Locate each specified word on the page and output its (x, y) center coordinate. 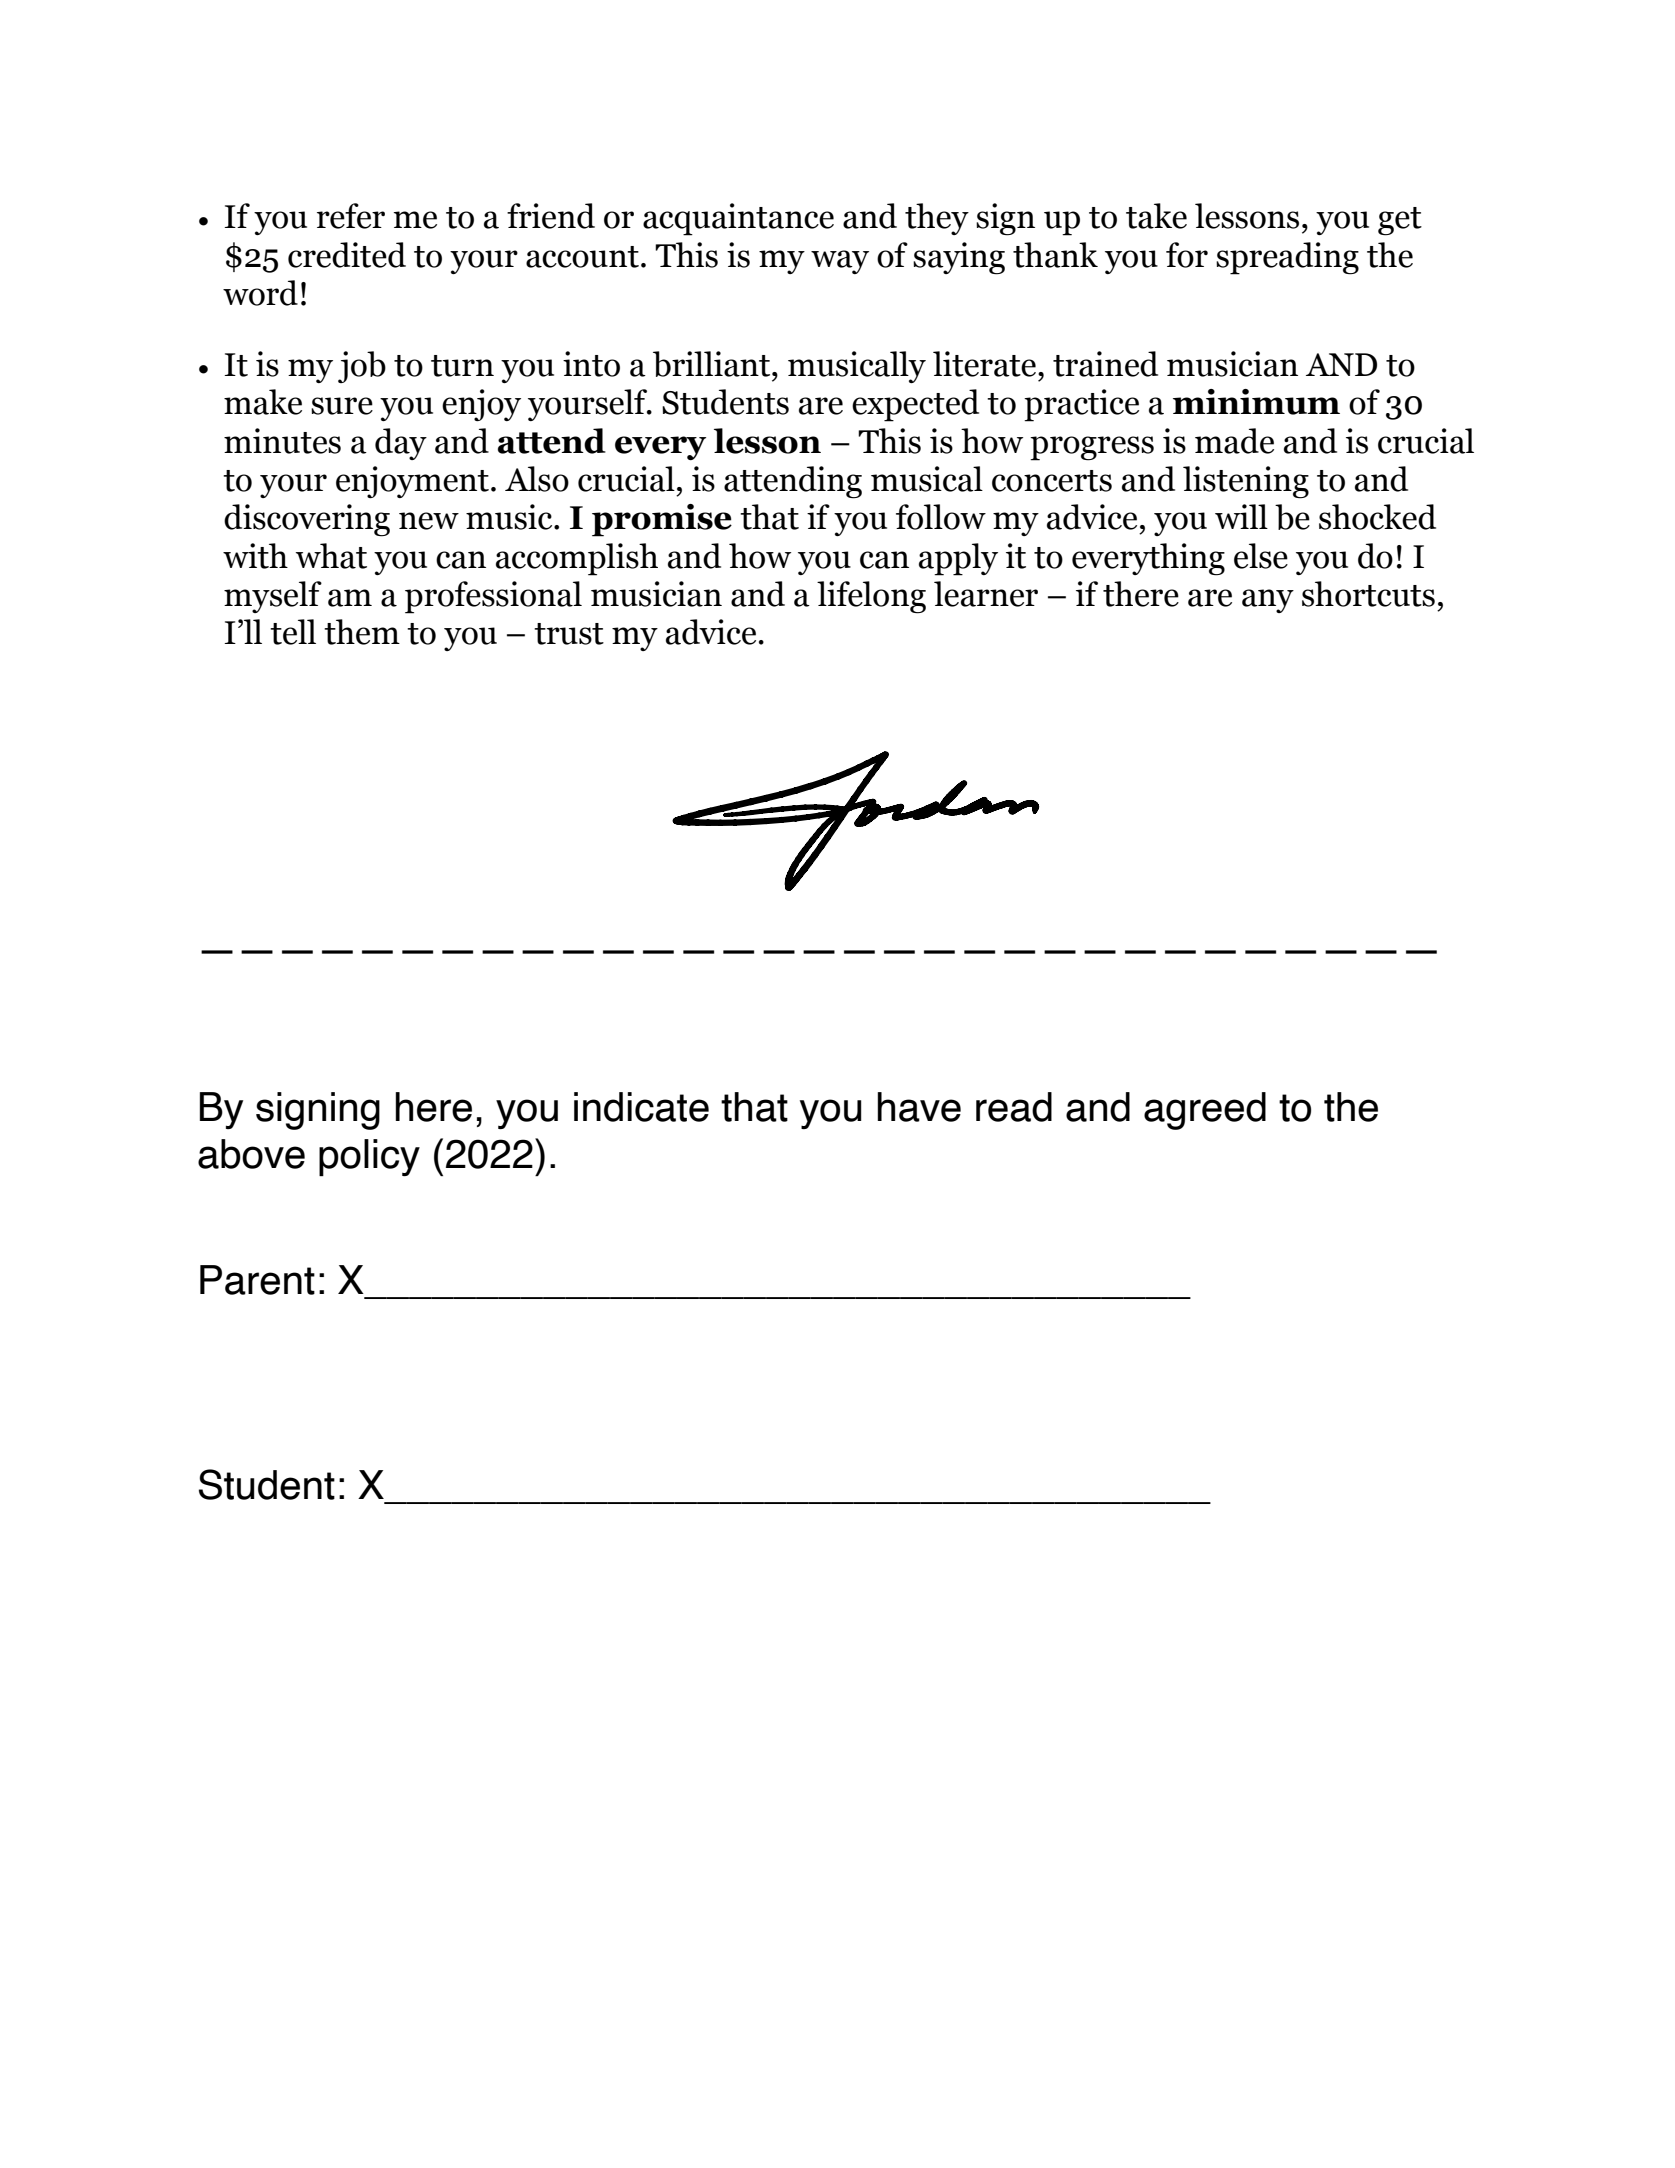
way (840, 262)
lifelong (871, 597)
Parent (257, 1280)
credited (347, 255)
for (1187, 255)
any (1268, 601)
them (362, 632)
